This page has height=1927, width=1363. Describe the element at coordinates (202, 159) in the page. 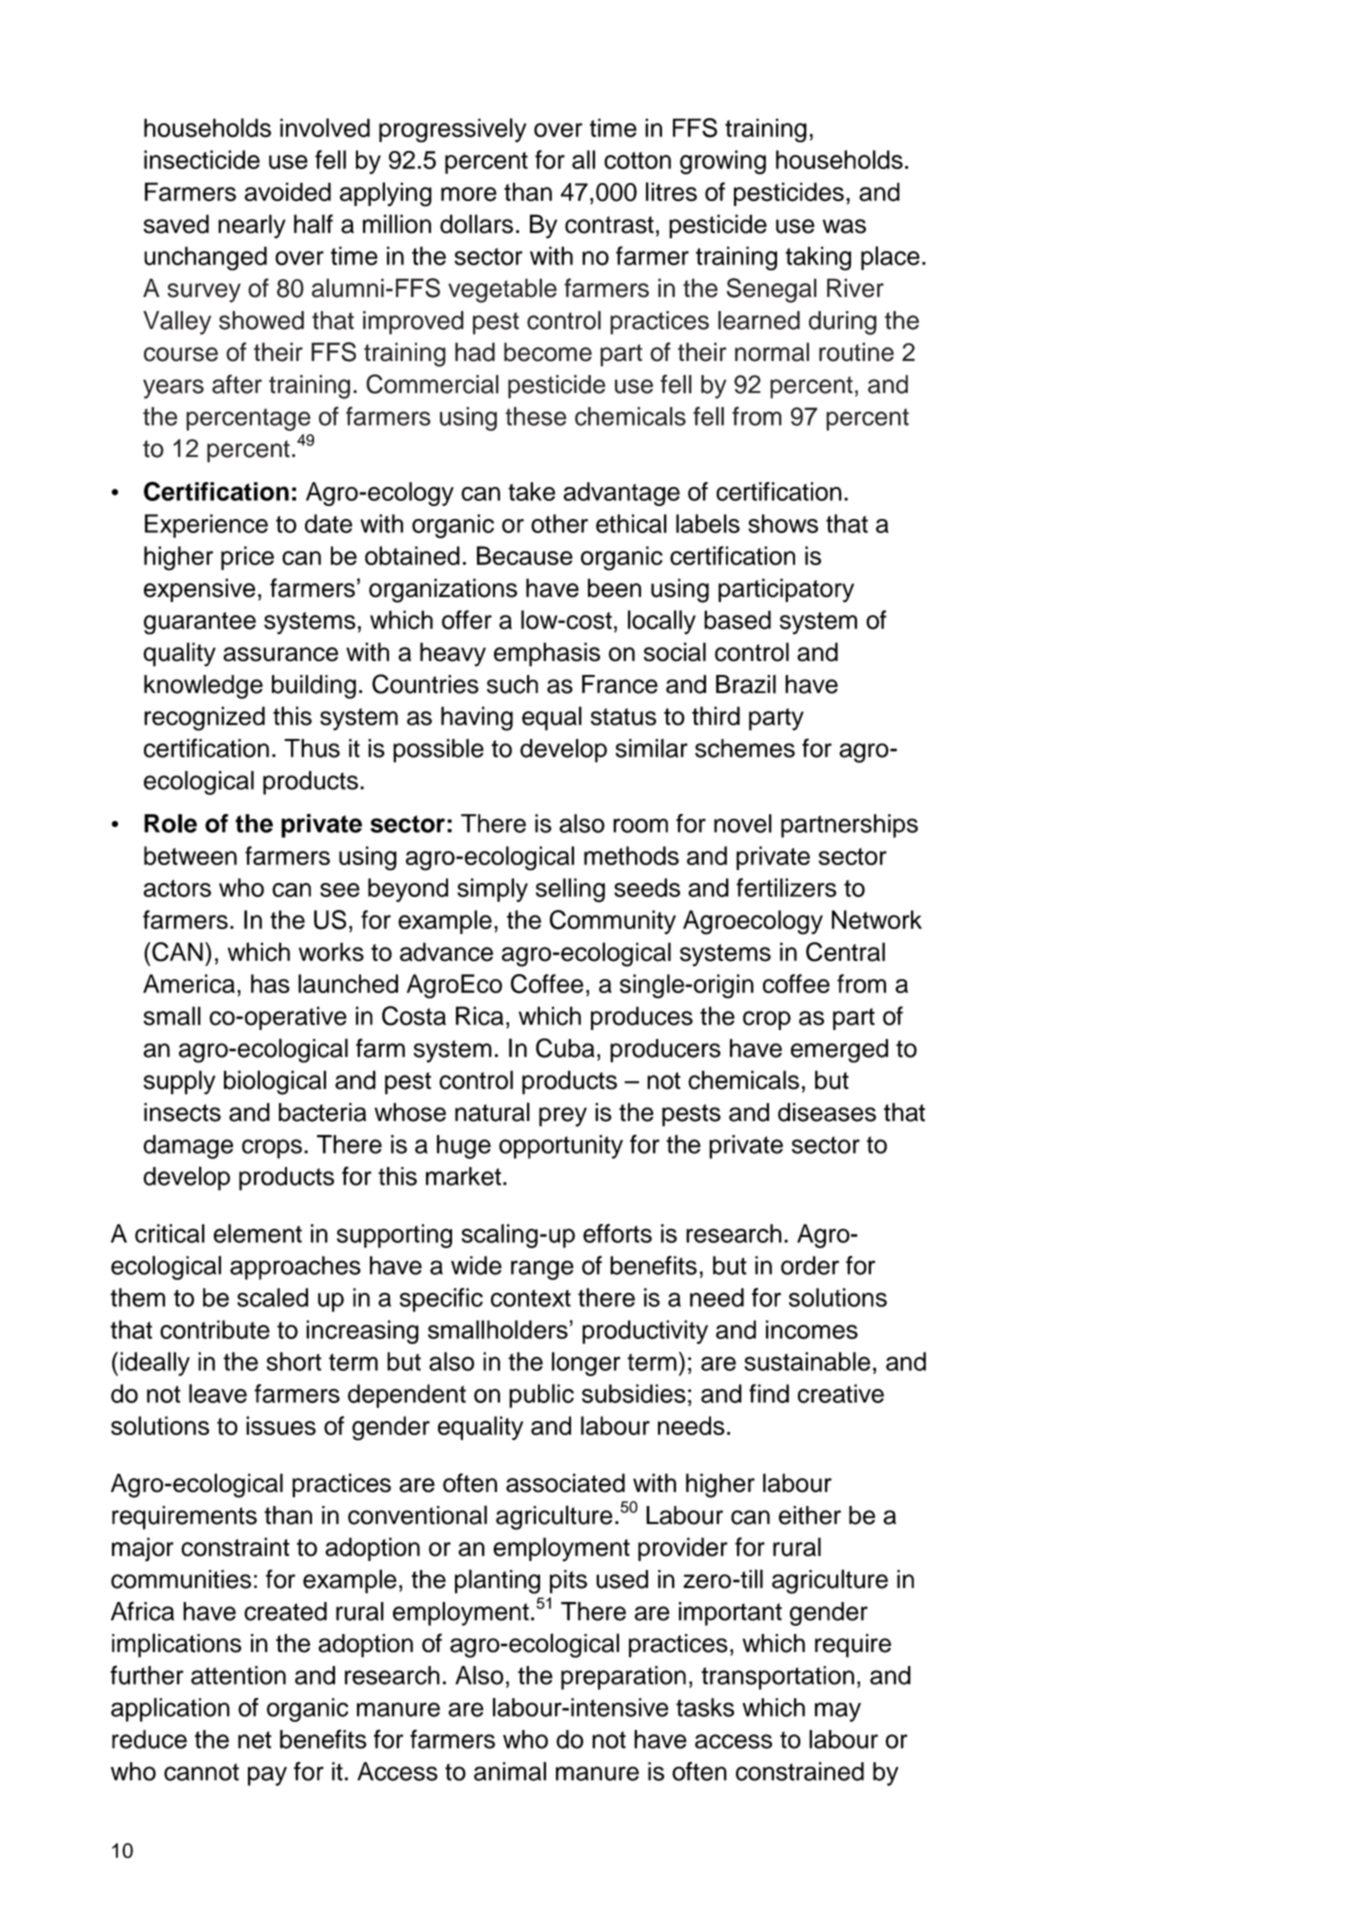

I see `insecticide` at that location.
